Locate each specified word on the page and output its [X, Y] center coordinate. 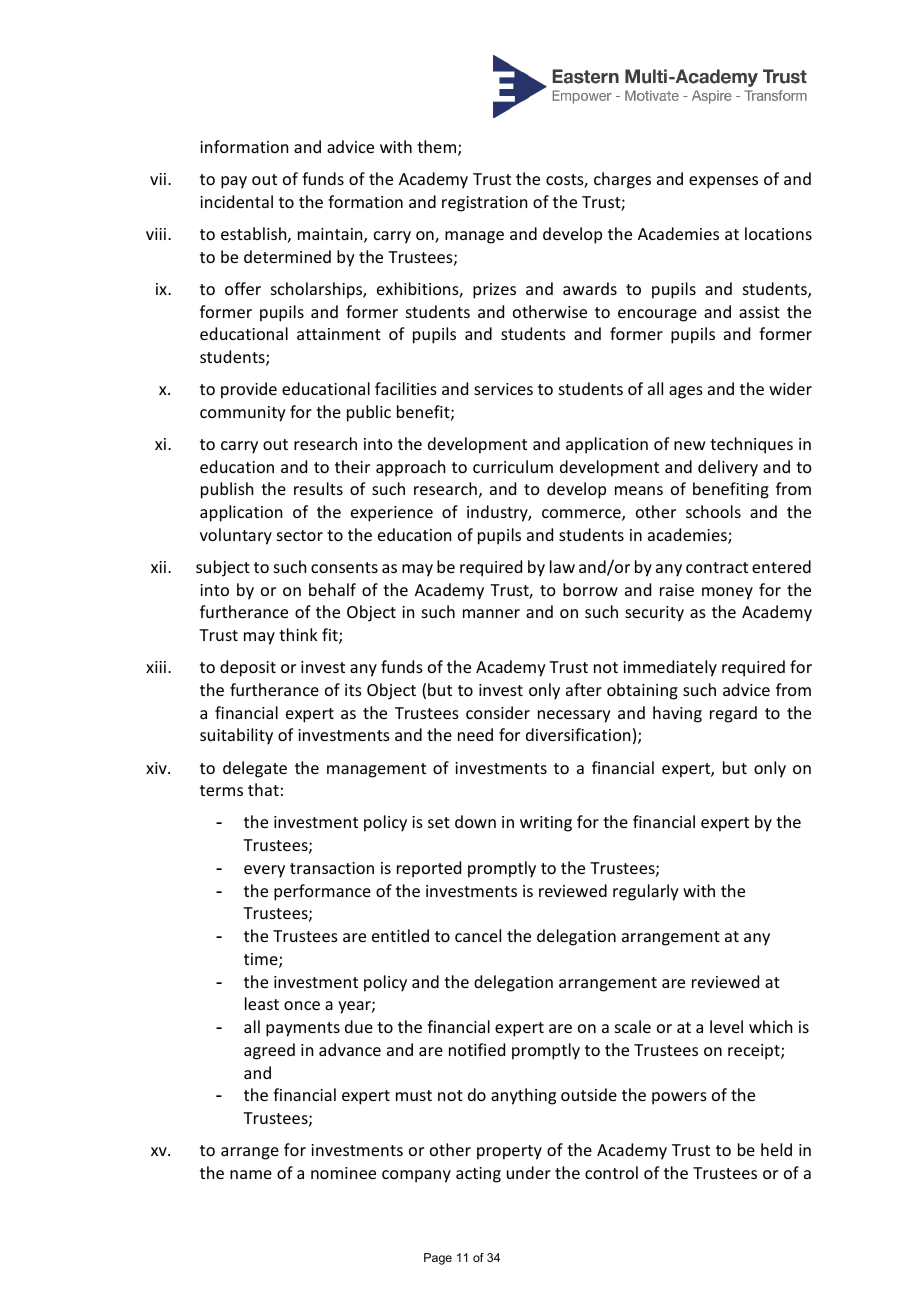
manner [491, 613]
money [727, 593]
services [503, 389]
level [726, 1026]
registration [484, 204]
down [475, 821]
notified [477, 1049]
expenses [723, 182]
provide [249, 390]
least [262, 1003]
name [251, 1174]
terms [221, 790]
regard [733, 714]
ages [686, 392]
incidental [236, 201]
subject [223, 568]
